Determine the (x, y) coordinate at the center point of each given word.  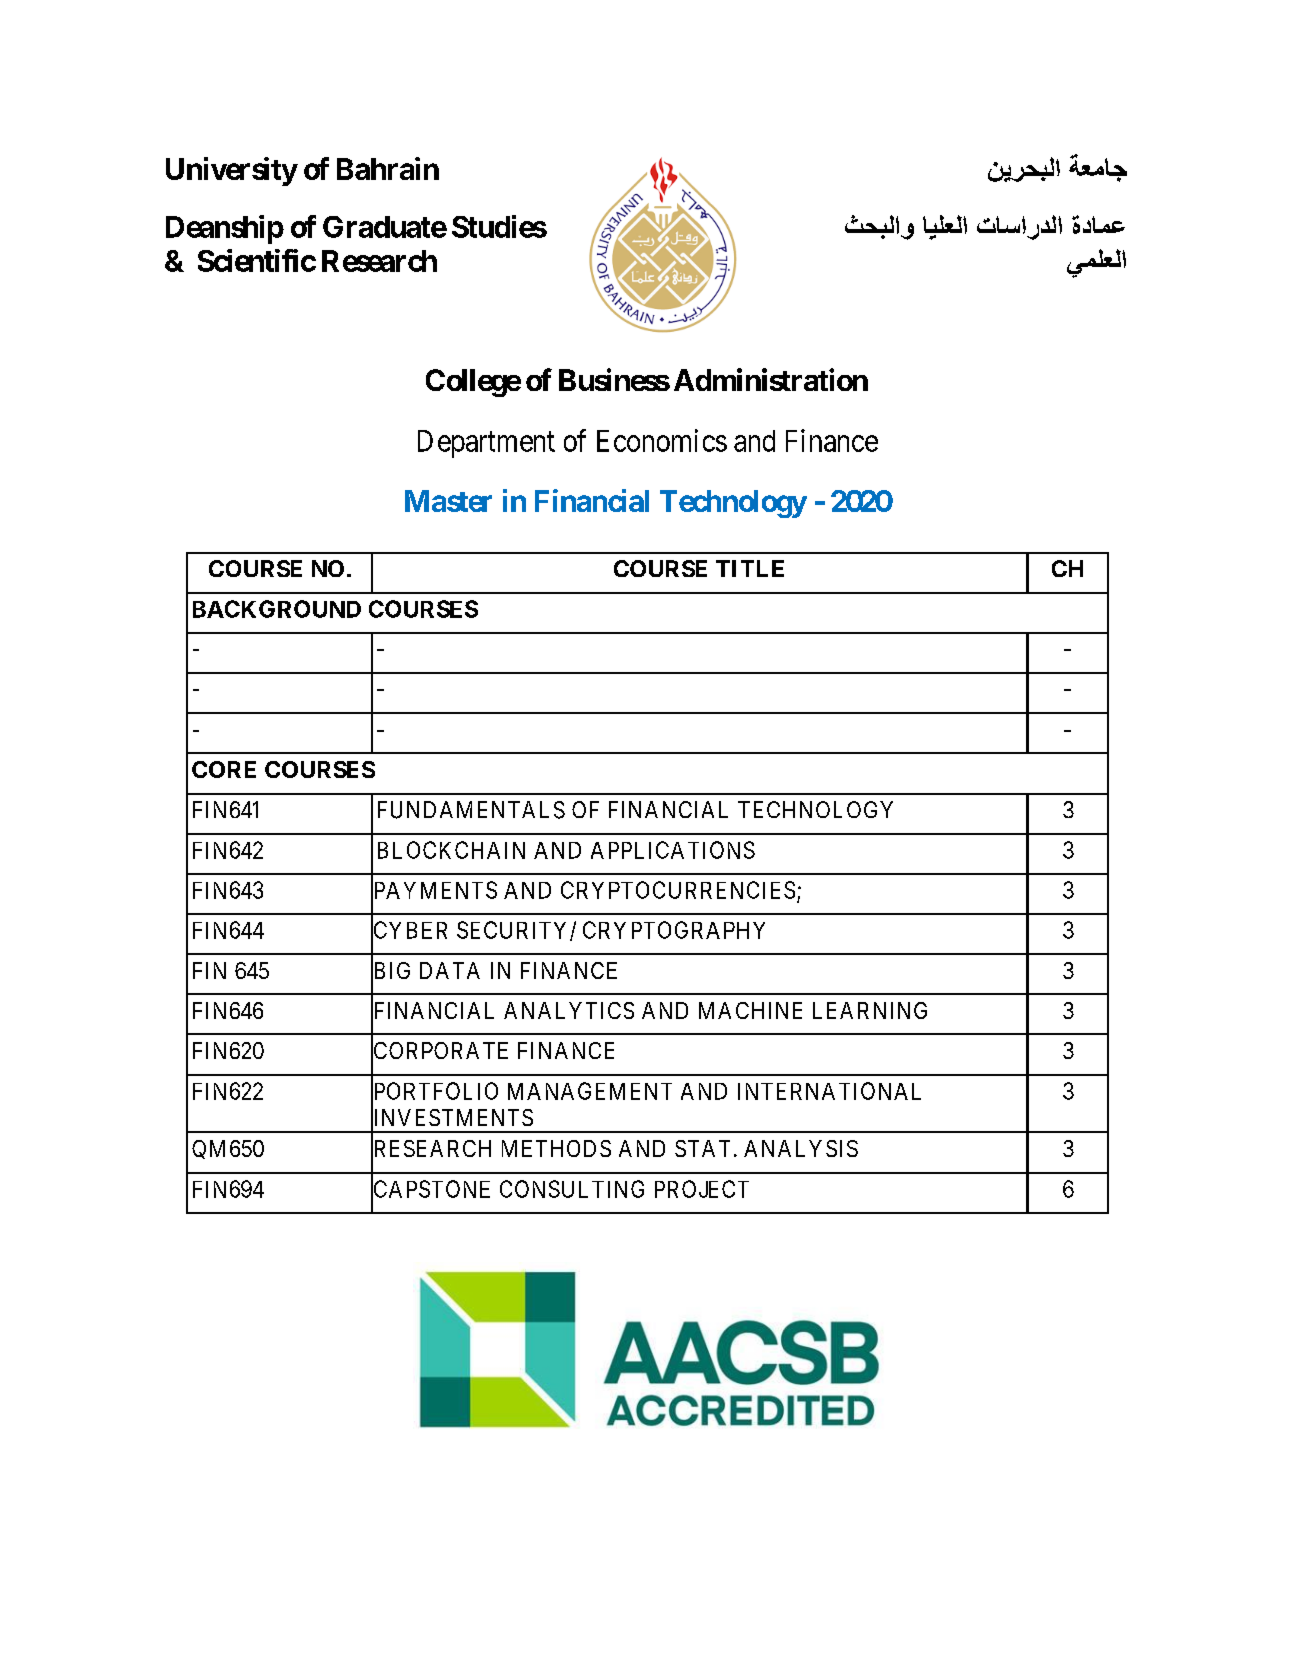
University (232, 171)
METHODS (556, 1148)
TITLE (750, 568)
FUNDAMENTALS (471, 810)
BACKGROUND (277, 609)
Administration (771, 379)
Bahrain (388, 168)
